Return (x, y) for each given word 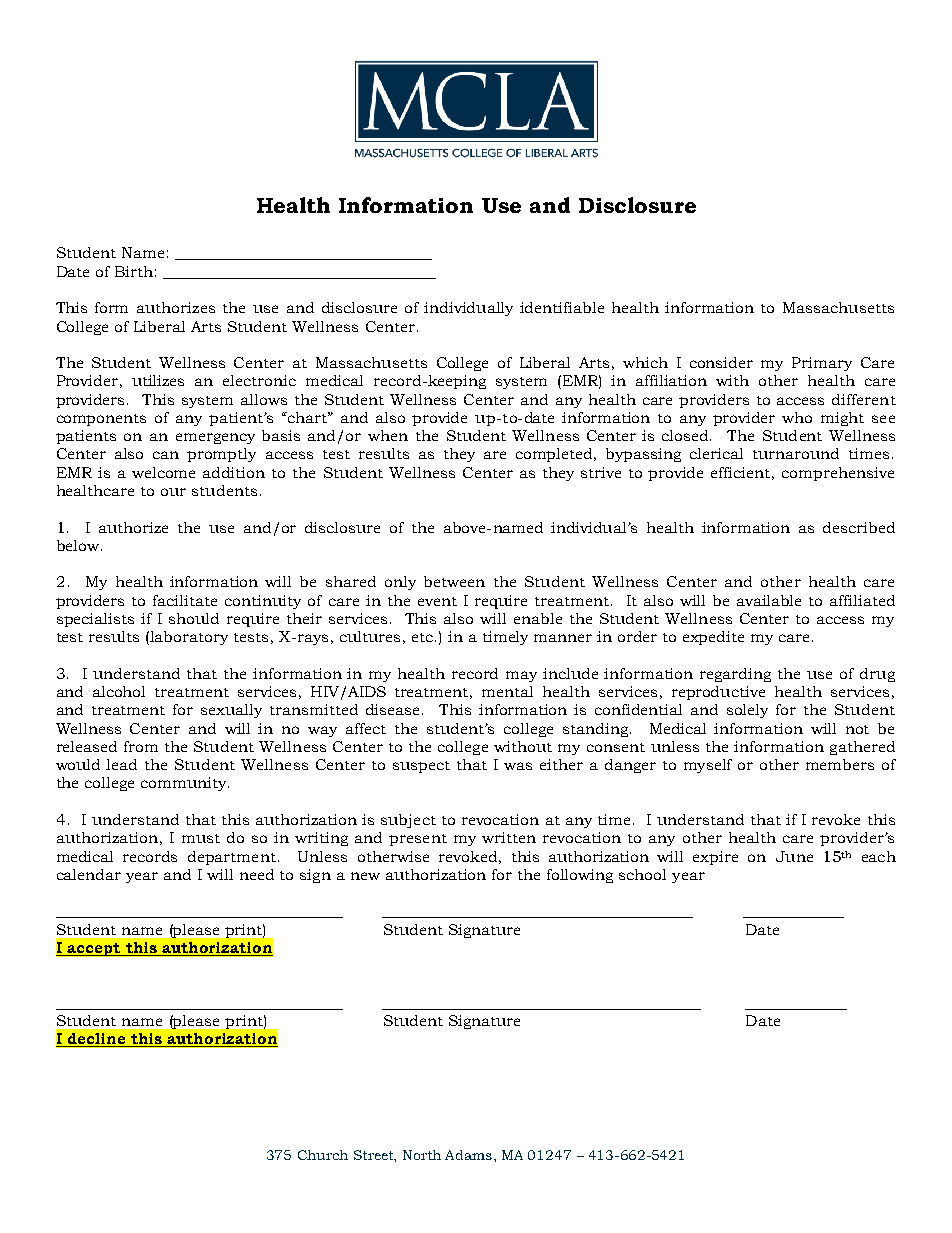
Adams (470, 1155)
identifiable (562, 307)
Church (323, 1155)
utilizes (158, 380)
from (141, 746)
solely (747, 711)
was (518, 766)
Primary (822, 364)
